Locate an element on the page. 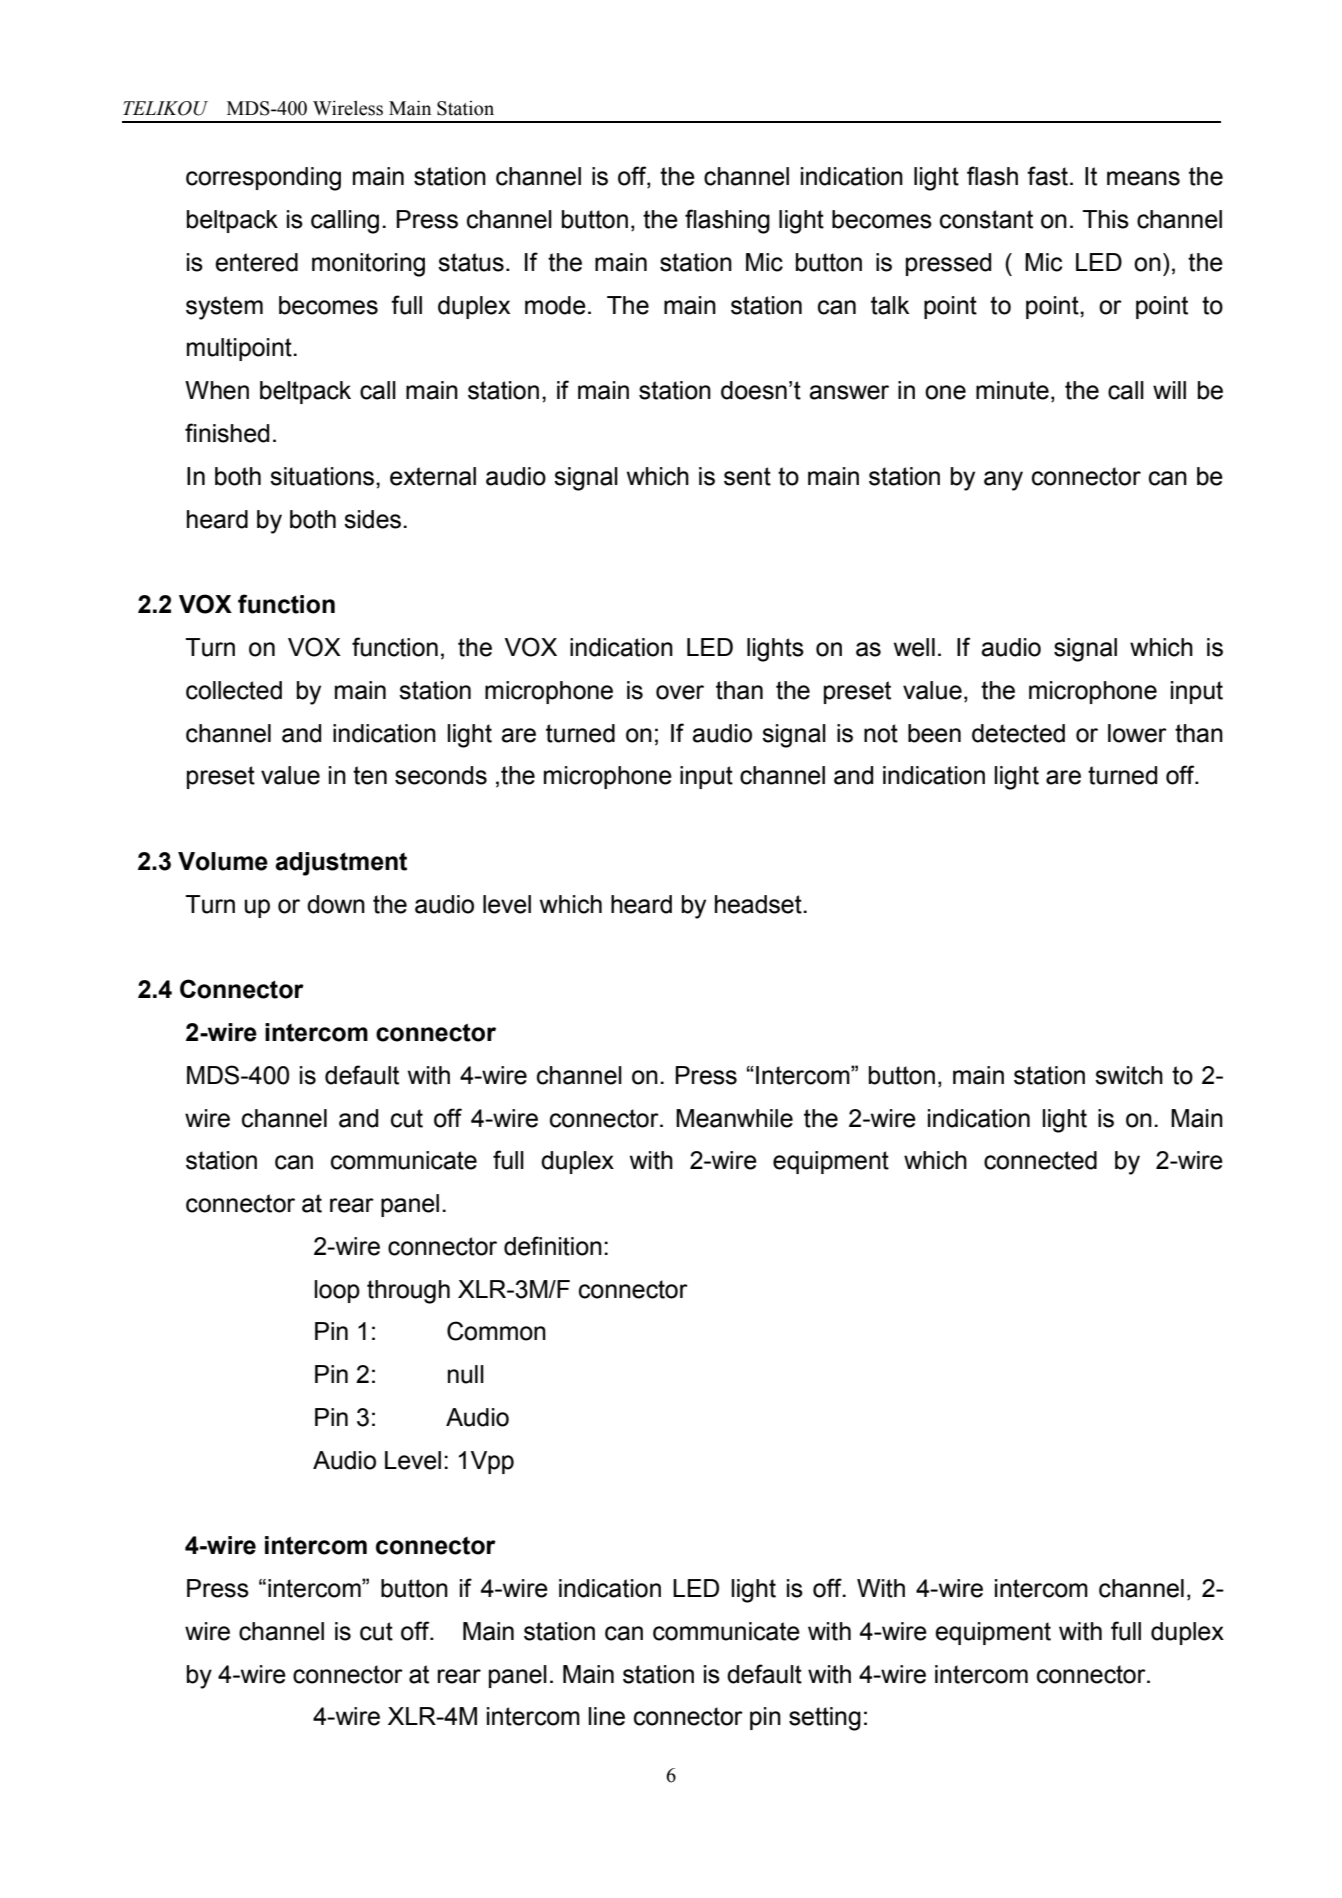 The image size is (1342, 1898). connected is located at coordinates (1040, 1160).
